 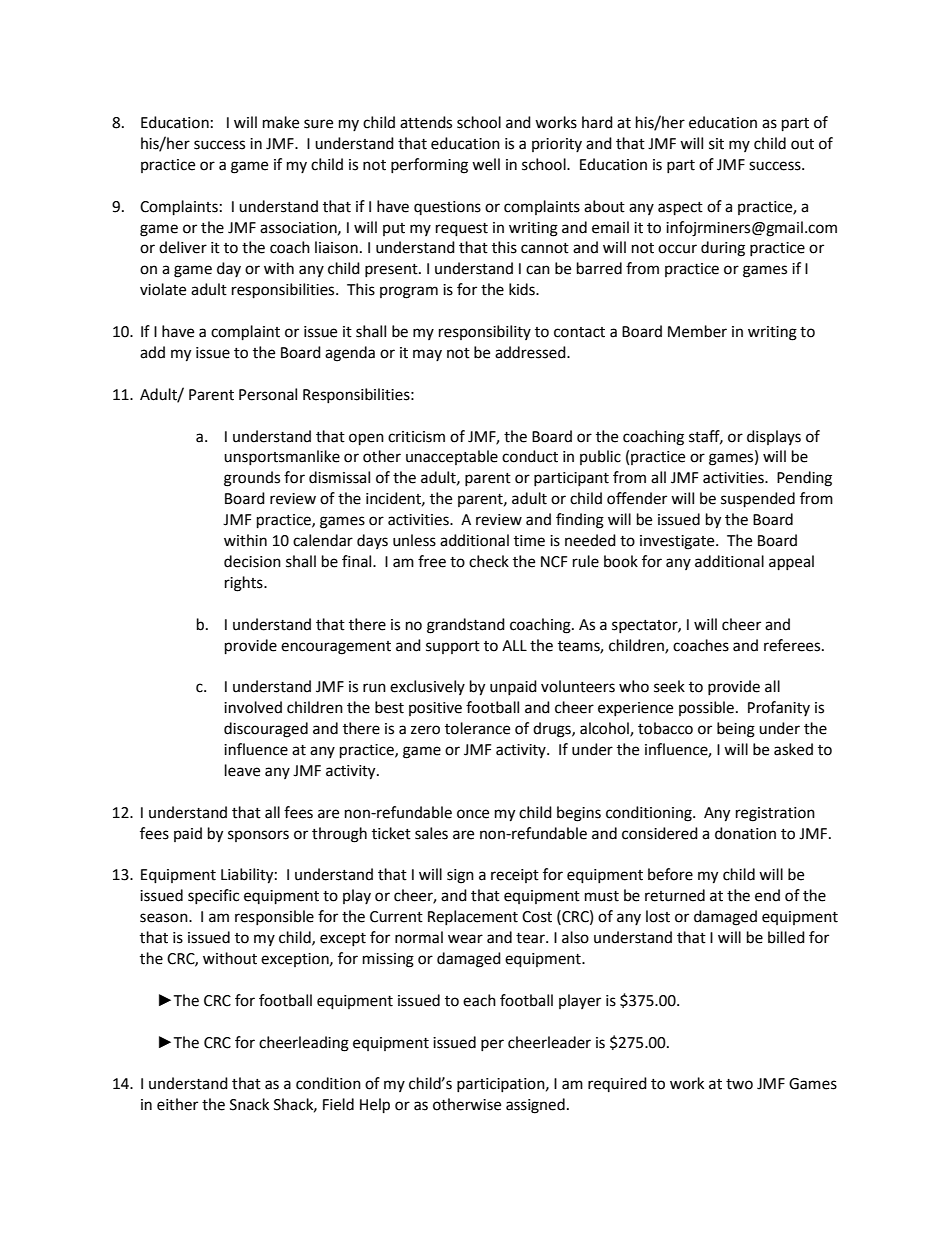 What do you see at coordinates (258, 836) in the image?
I see `sponsors` at bounding box center [258, 836].
